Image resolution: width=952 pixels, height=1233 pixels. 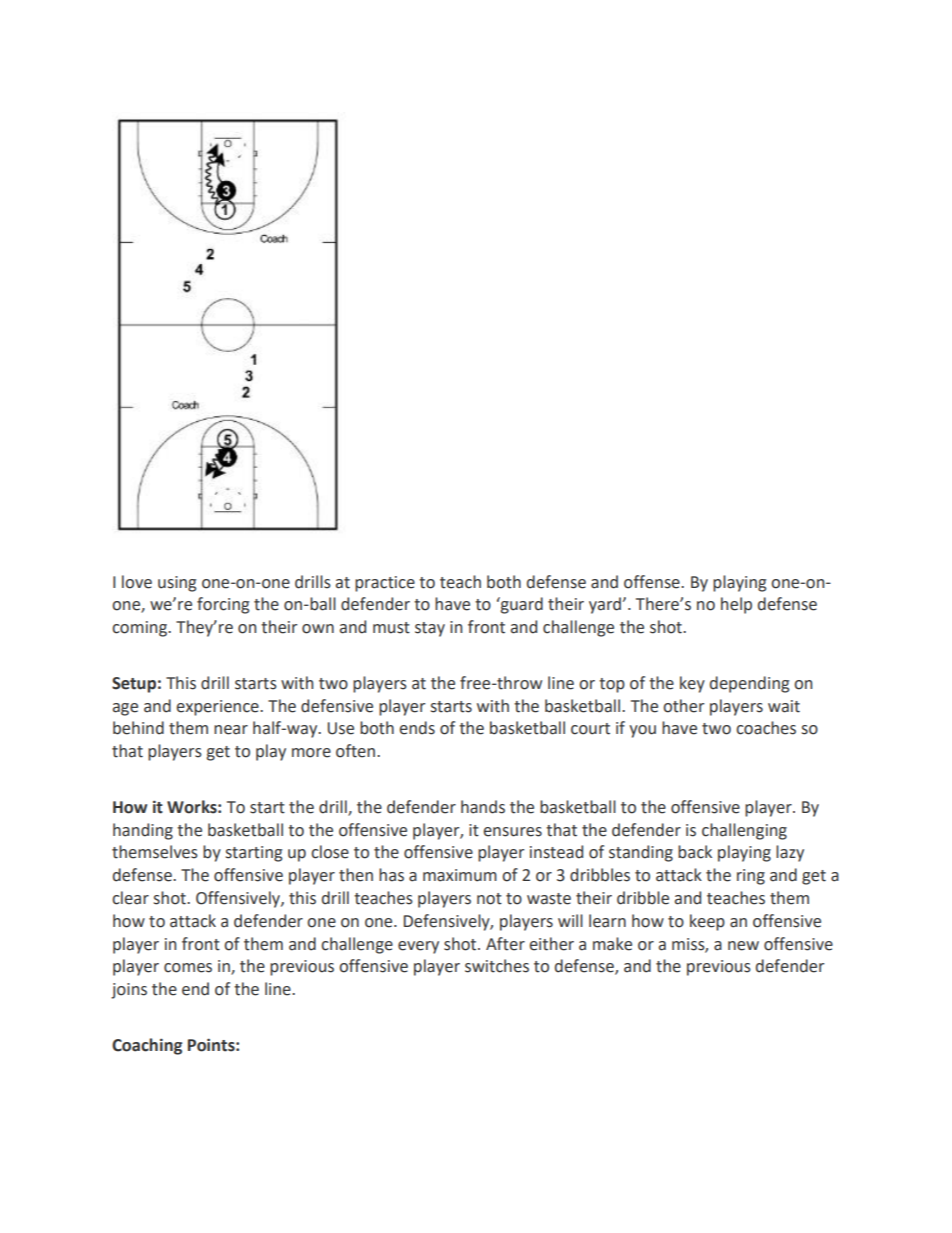 What do you see at coordinates (460, 875) in the screenshot?
I see `maximum` at bounding box center [460, 875].
